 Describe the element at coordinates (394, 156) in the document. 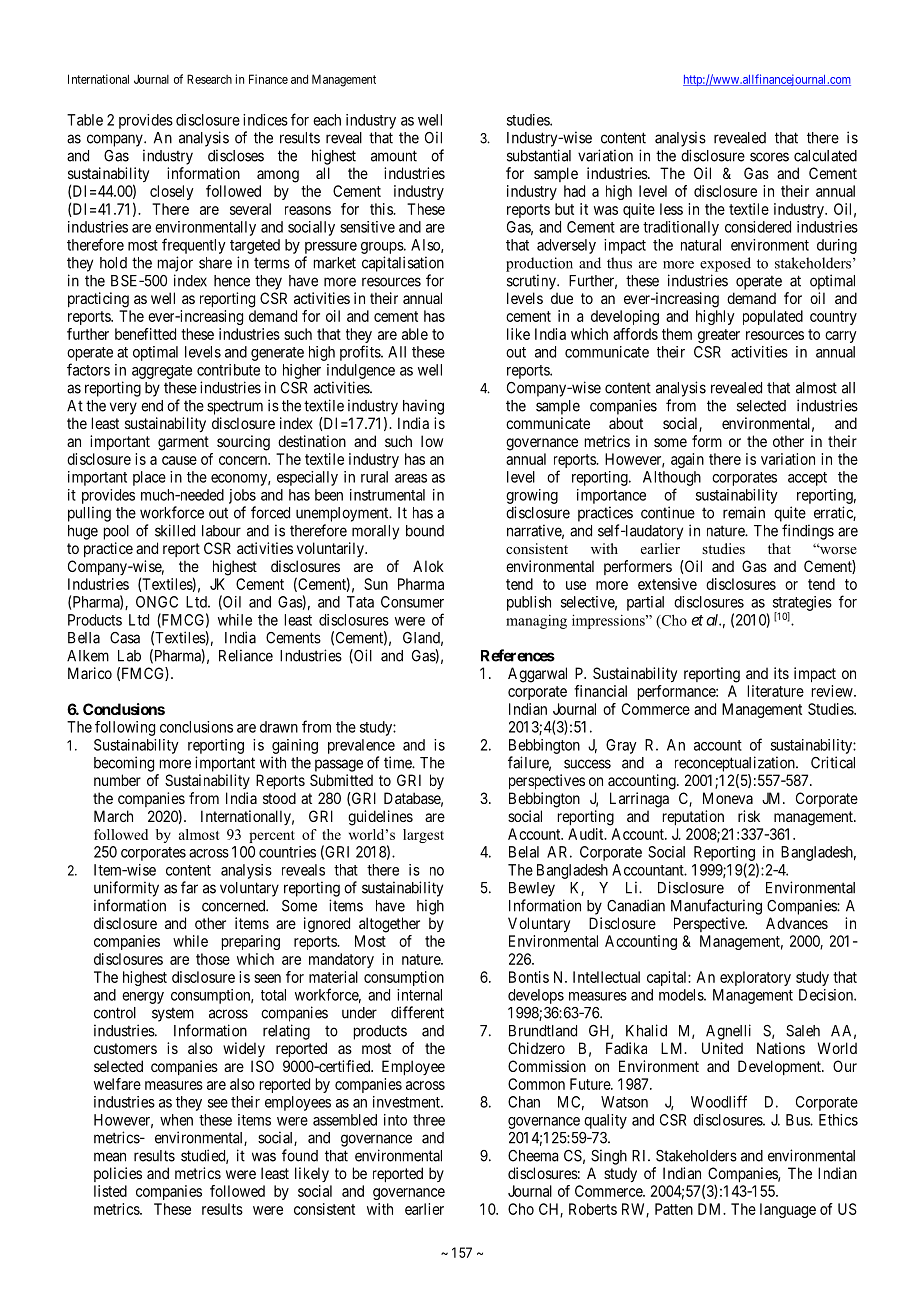

I see `amount` at that location.
